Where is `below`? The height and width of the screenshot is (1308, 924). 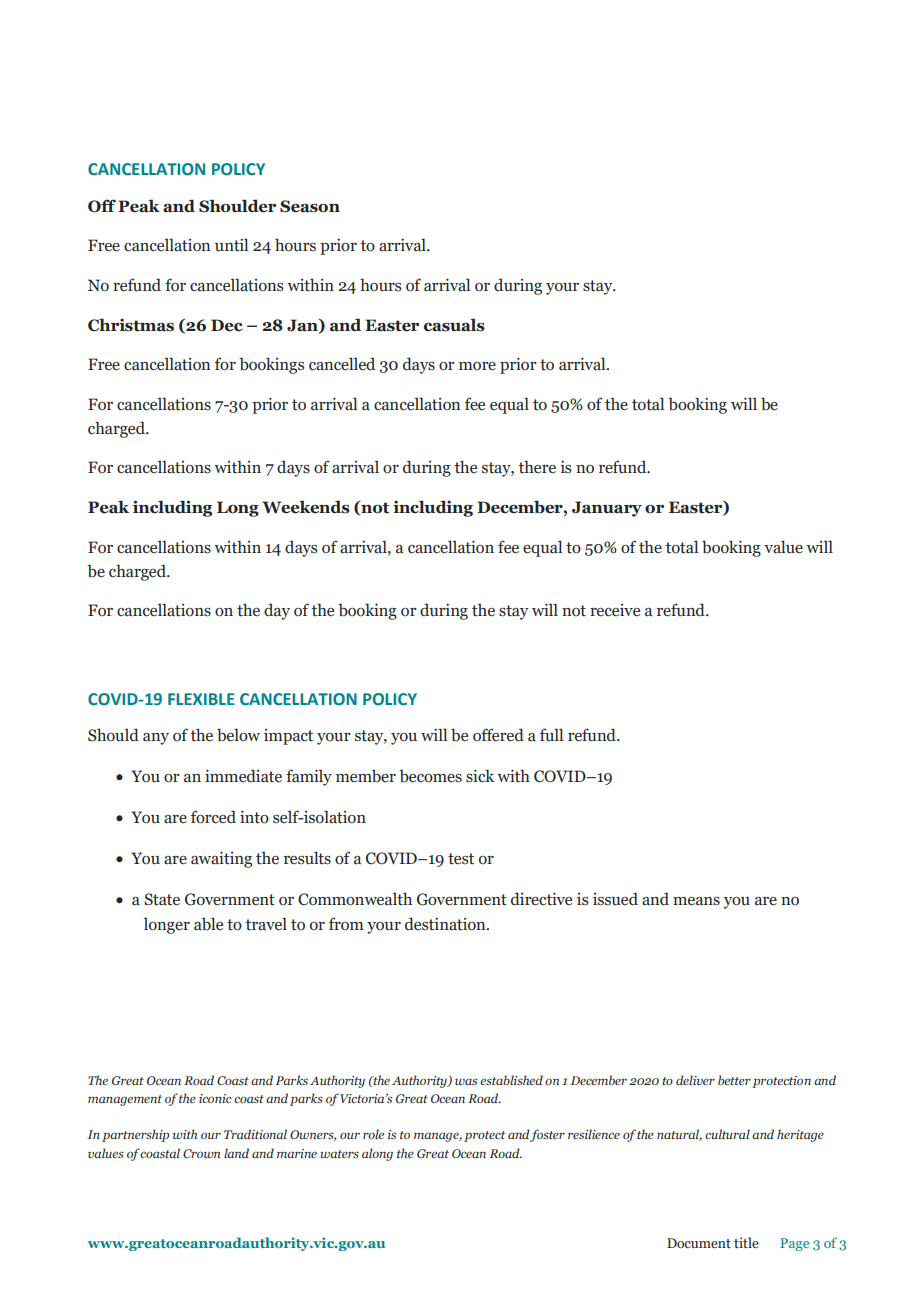
below is located at coordinates (238, 735).
